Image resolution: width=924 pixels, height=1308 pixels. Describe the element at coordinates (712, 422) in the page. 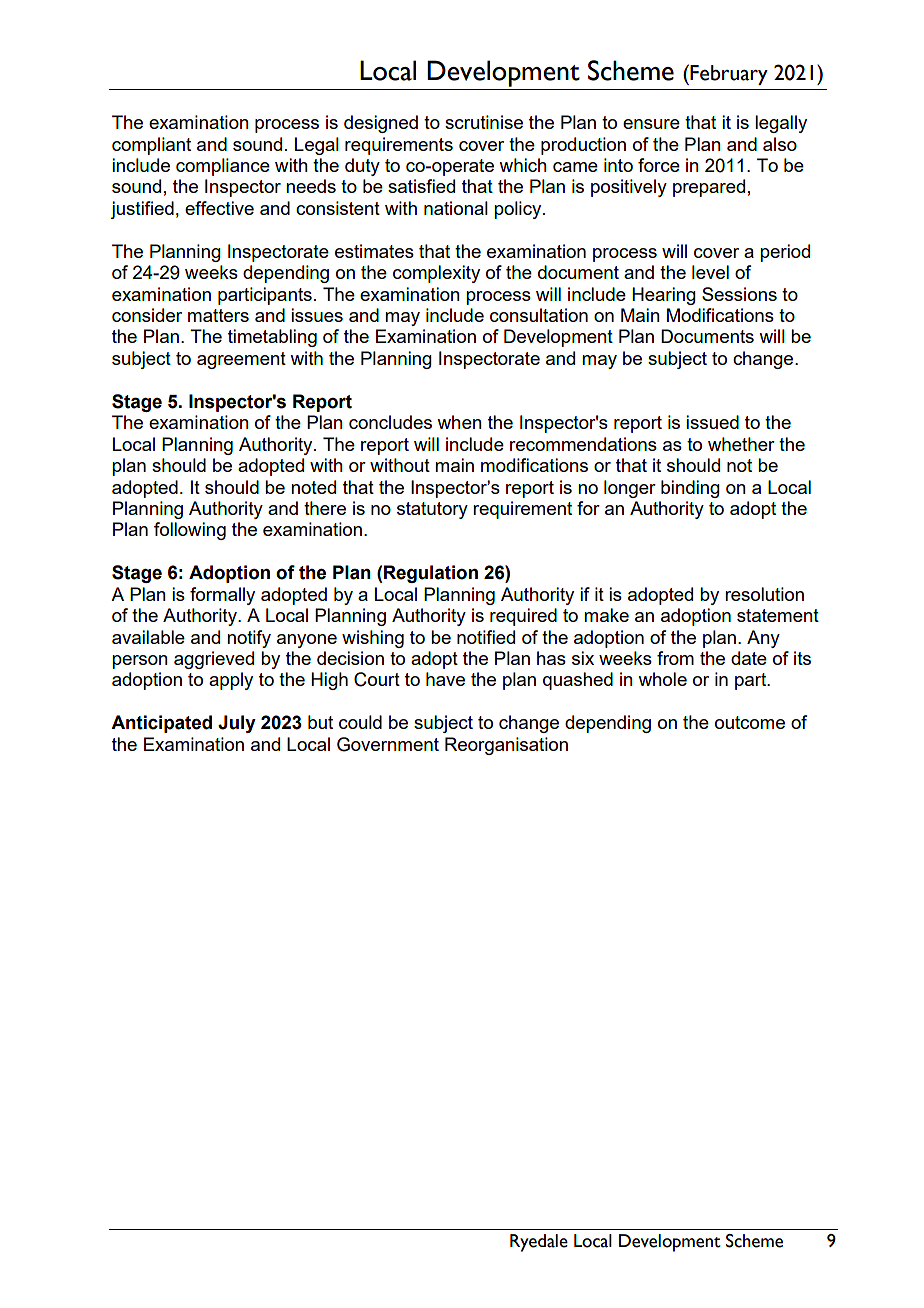

I see `issued` at that location.
